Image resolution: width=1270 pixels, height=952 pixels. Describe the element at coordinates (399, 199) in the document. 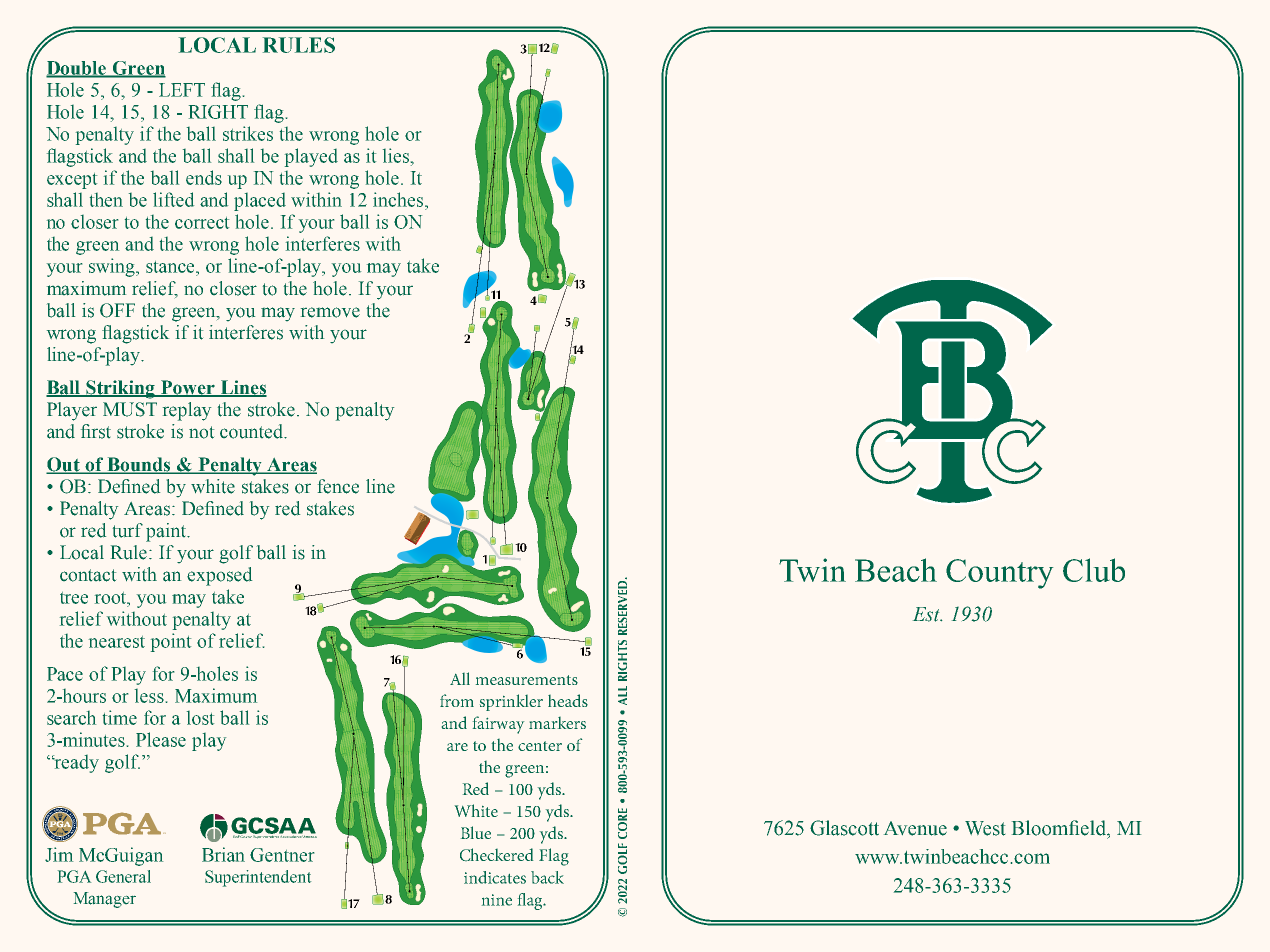

I see `inches` at that location.
